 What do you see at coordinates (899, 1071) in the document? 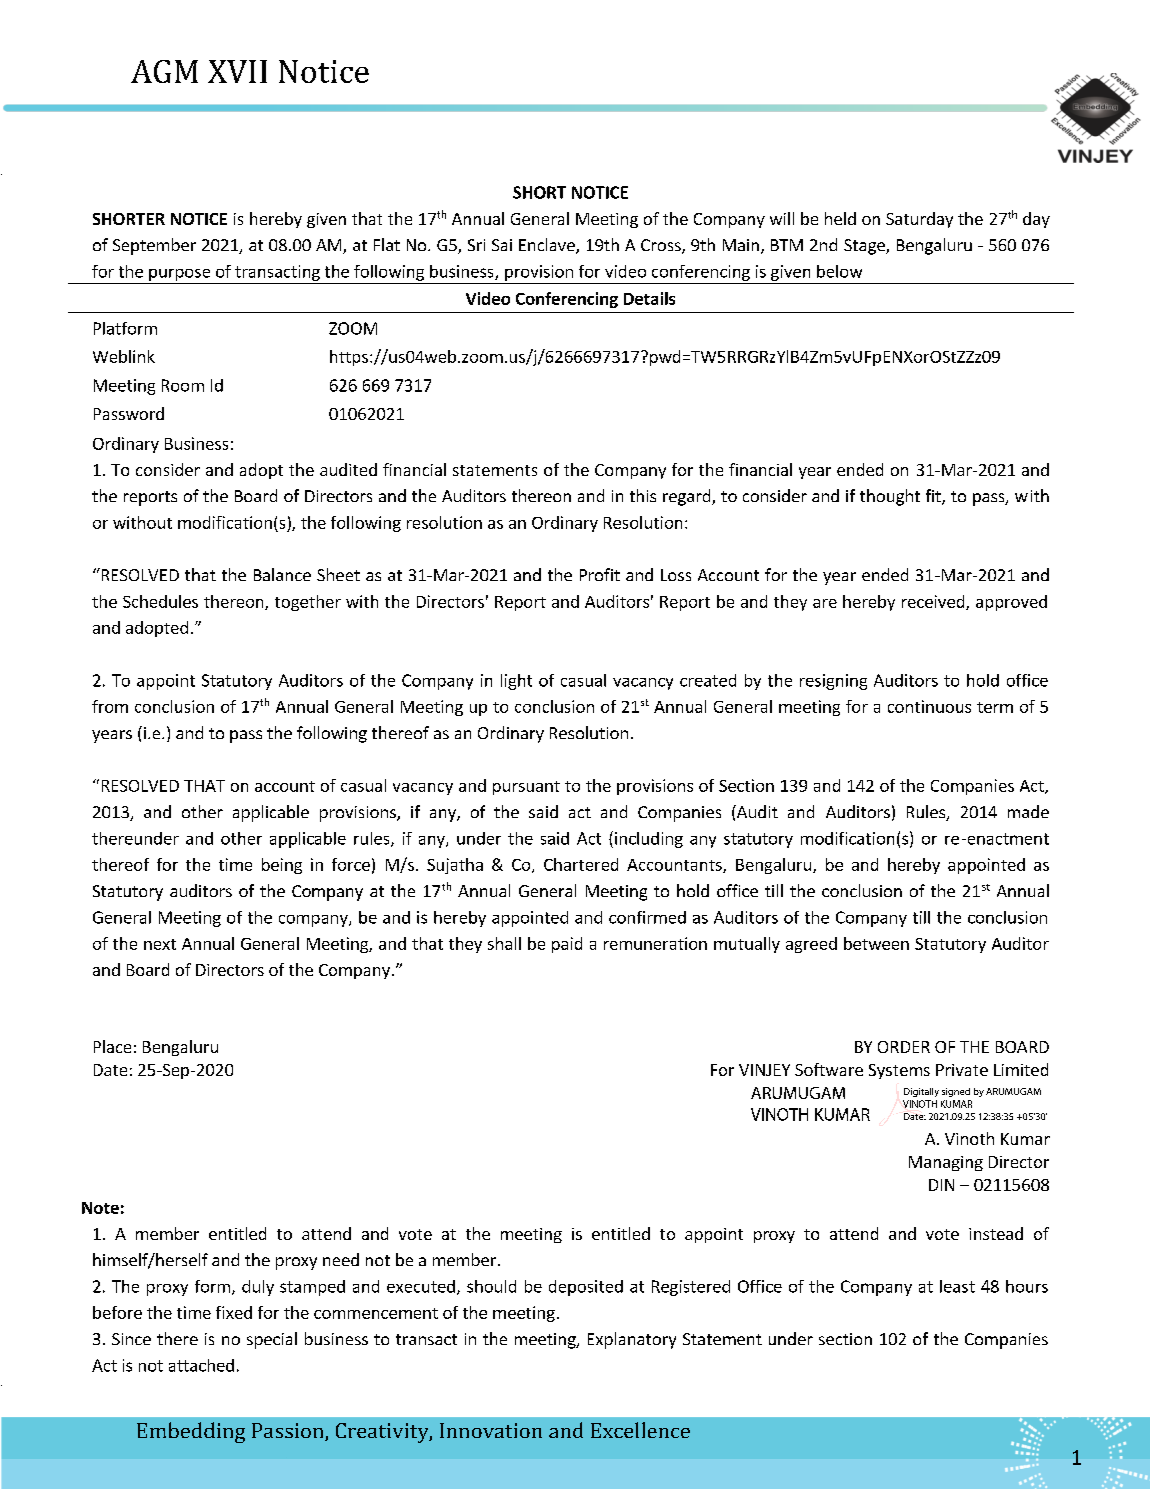
I see `Systems` at bounding box center [899, 1071].
